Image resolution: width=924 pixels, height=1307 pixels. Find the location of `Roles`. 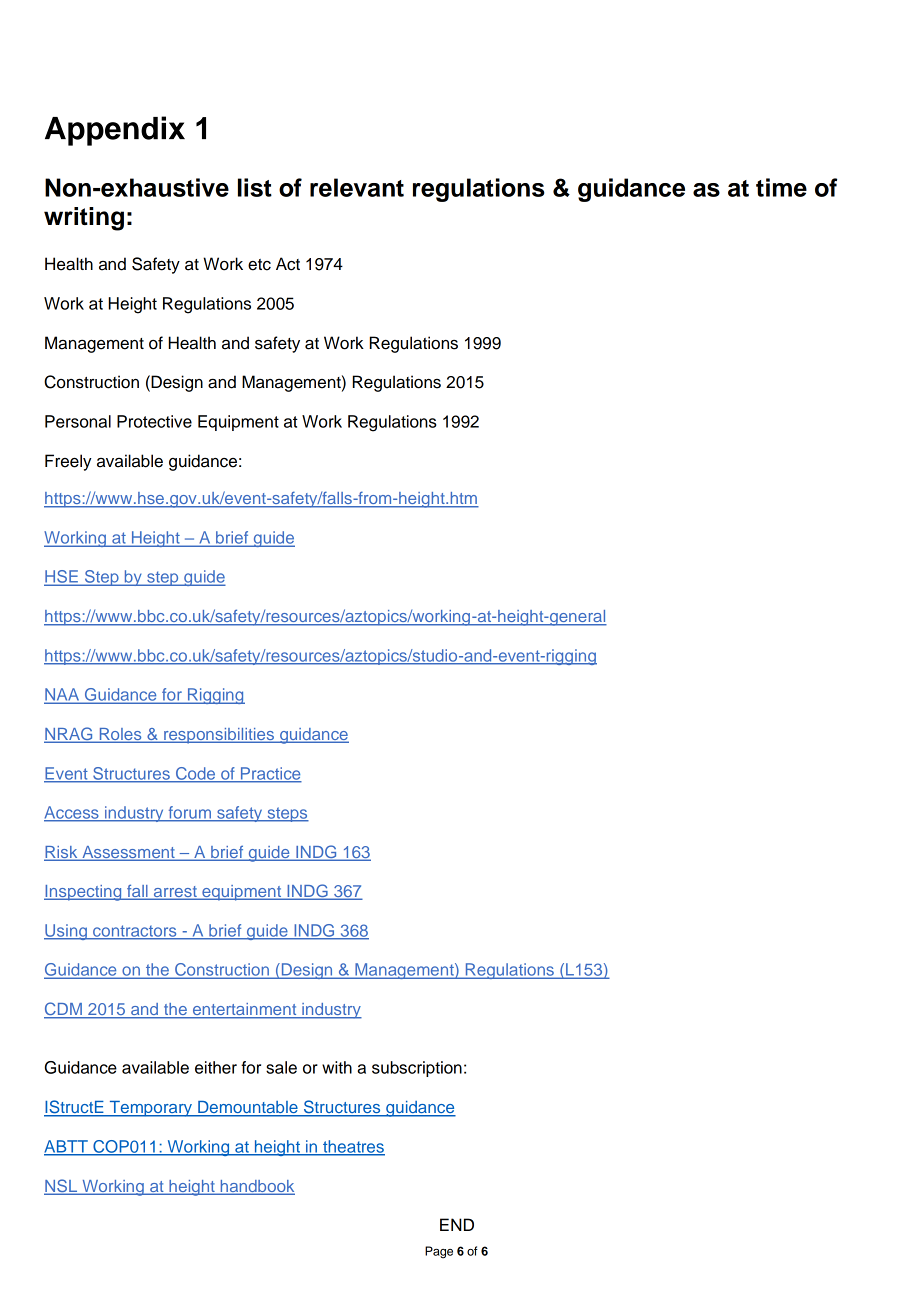

Roles is located at coordinates (120, 735).
